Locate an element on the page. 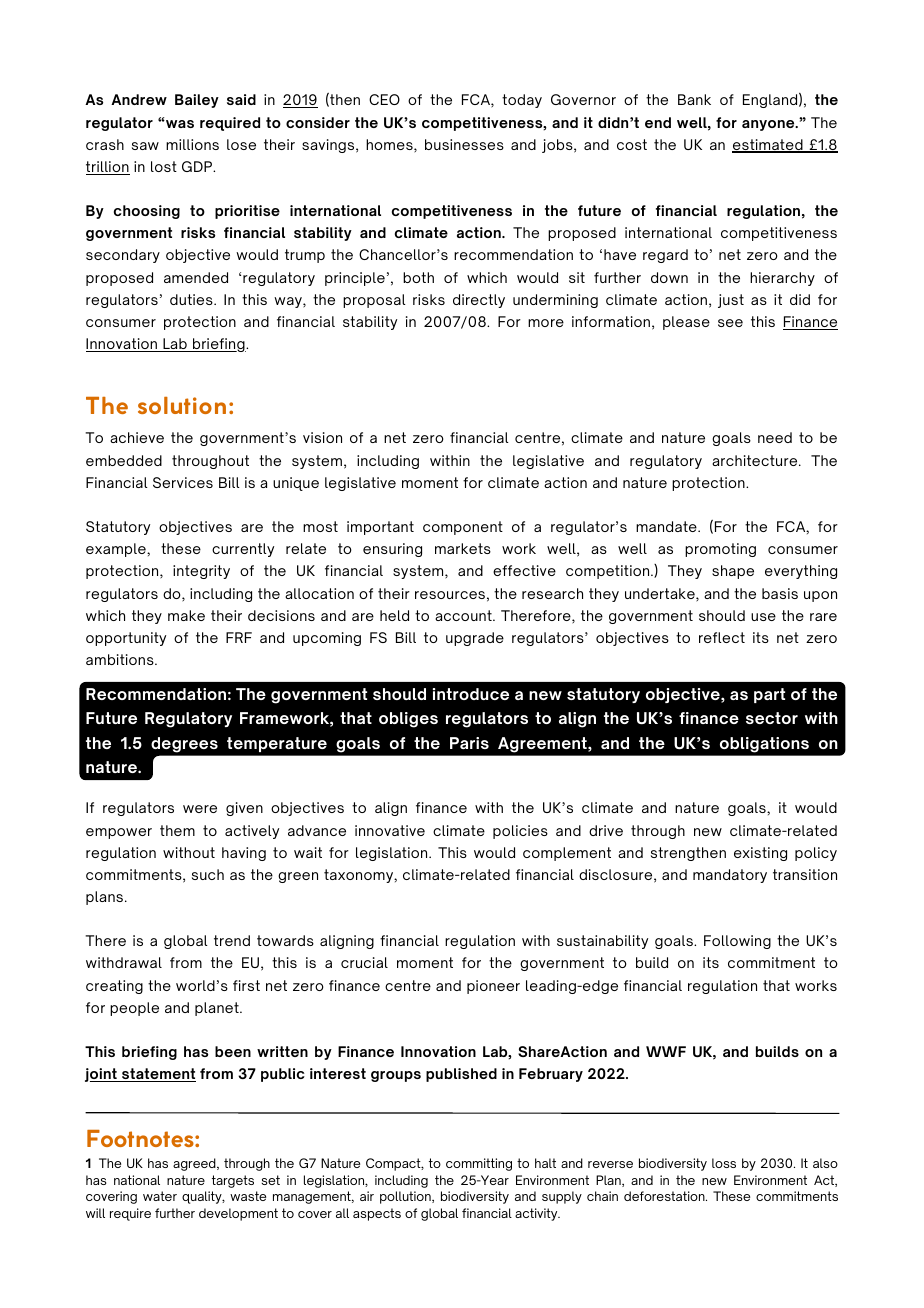 This document has width=924, height=1308. existing is located at coordinates (760, 854).
